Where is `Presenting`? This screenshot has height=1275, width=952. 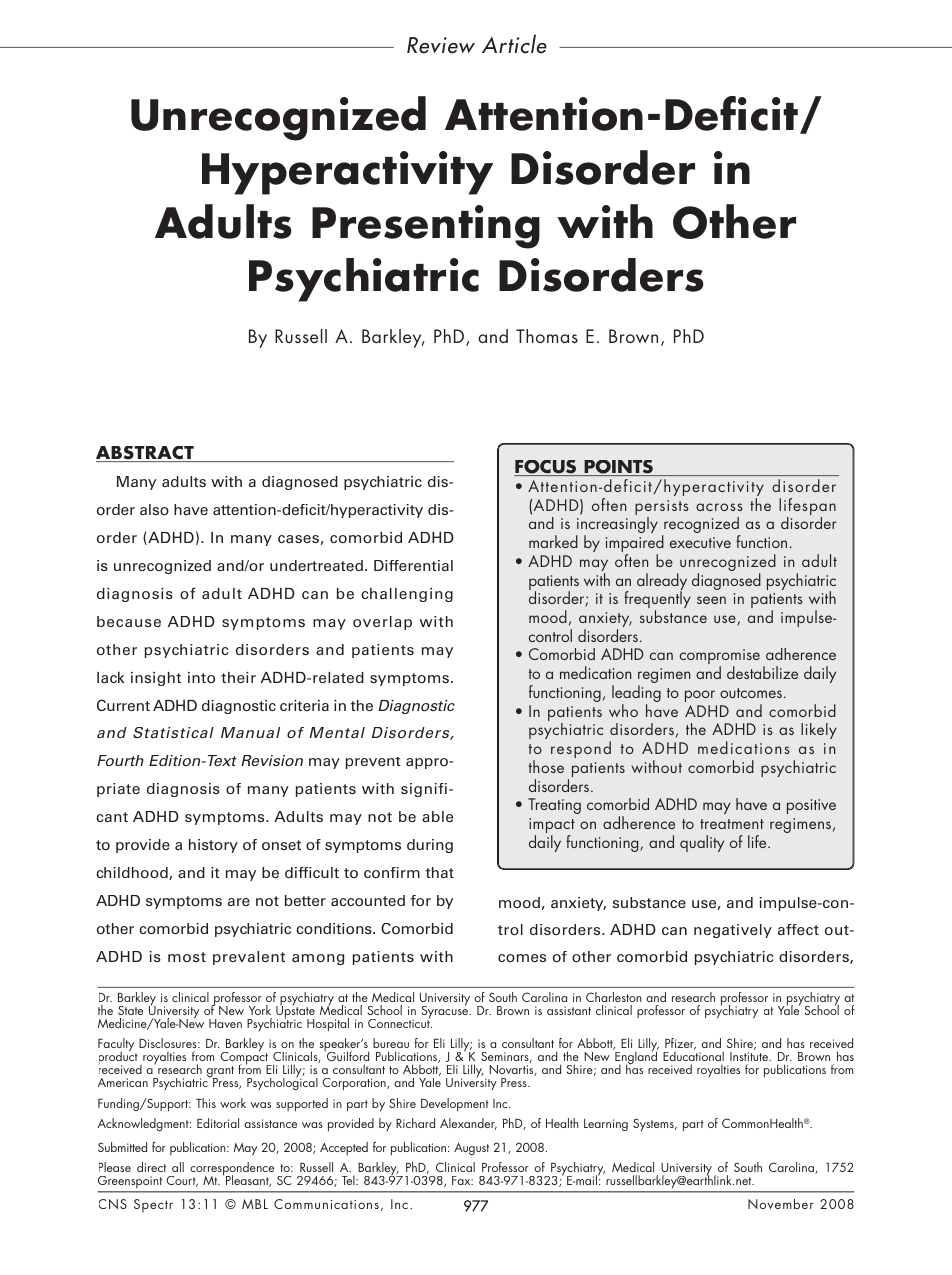
Presenting is located at coordinates (426, 227).
